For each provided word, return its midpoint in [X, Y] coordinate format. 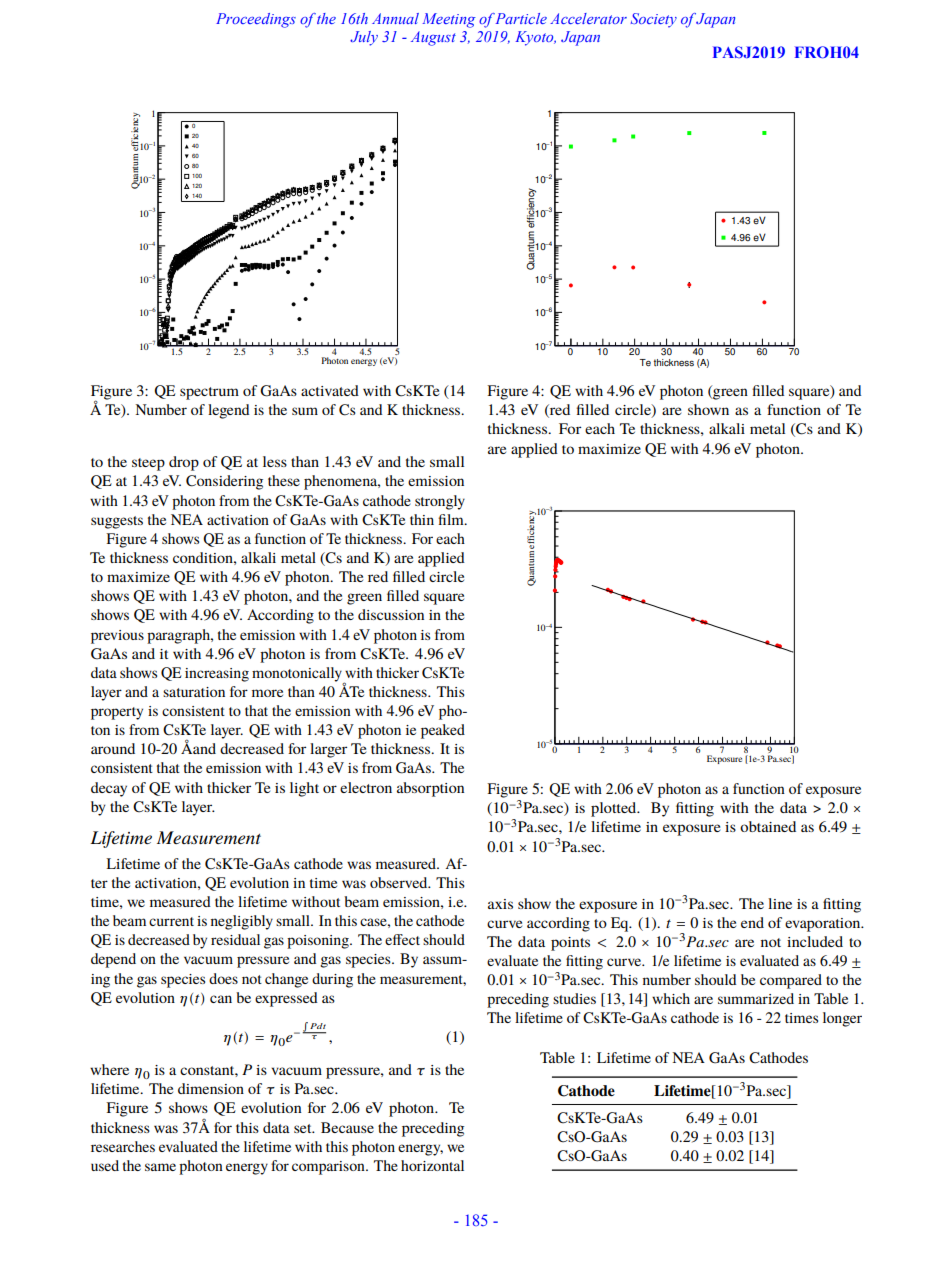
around [113, 748]
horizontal [432, 1165]
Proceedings [256, 20]
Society [654, 20]
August [433, 38]
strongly [440, 502]
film [452, 519]
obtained [768, 826]
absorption [430, 789]
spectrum [209, 393]
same [160, 1167]
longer [842, 1019]
